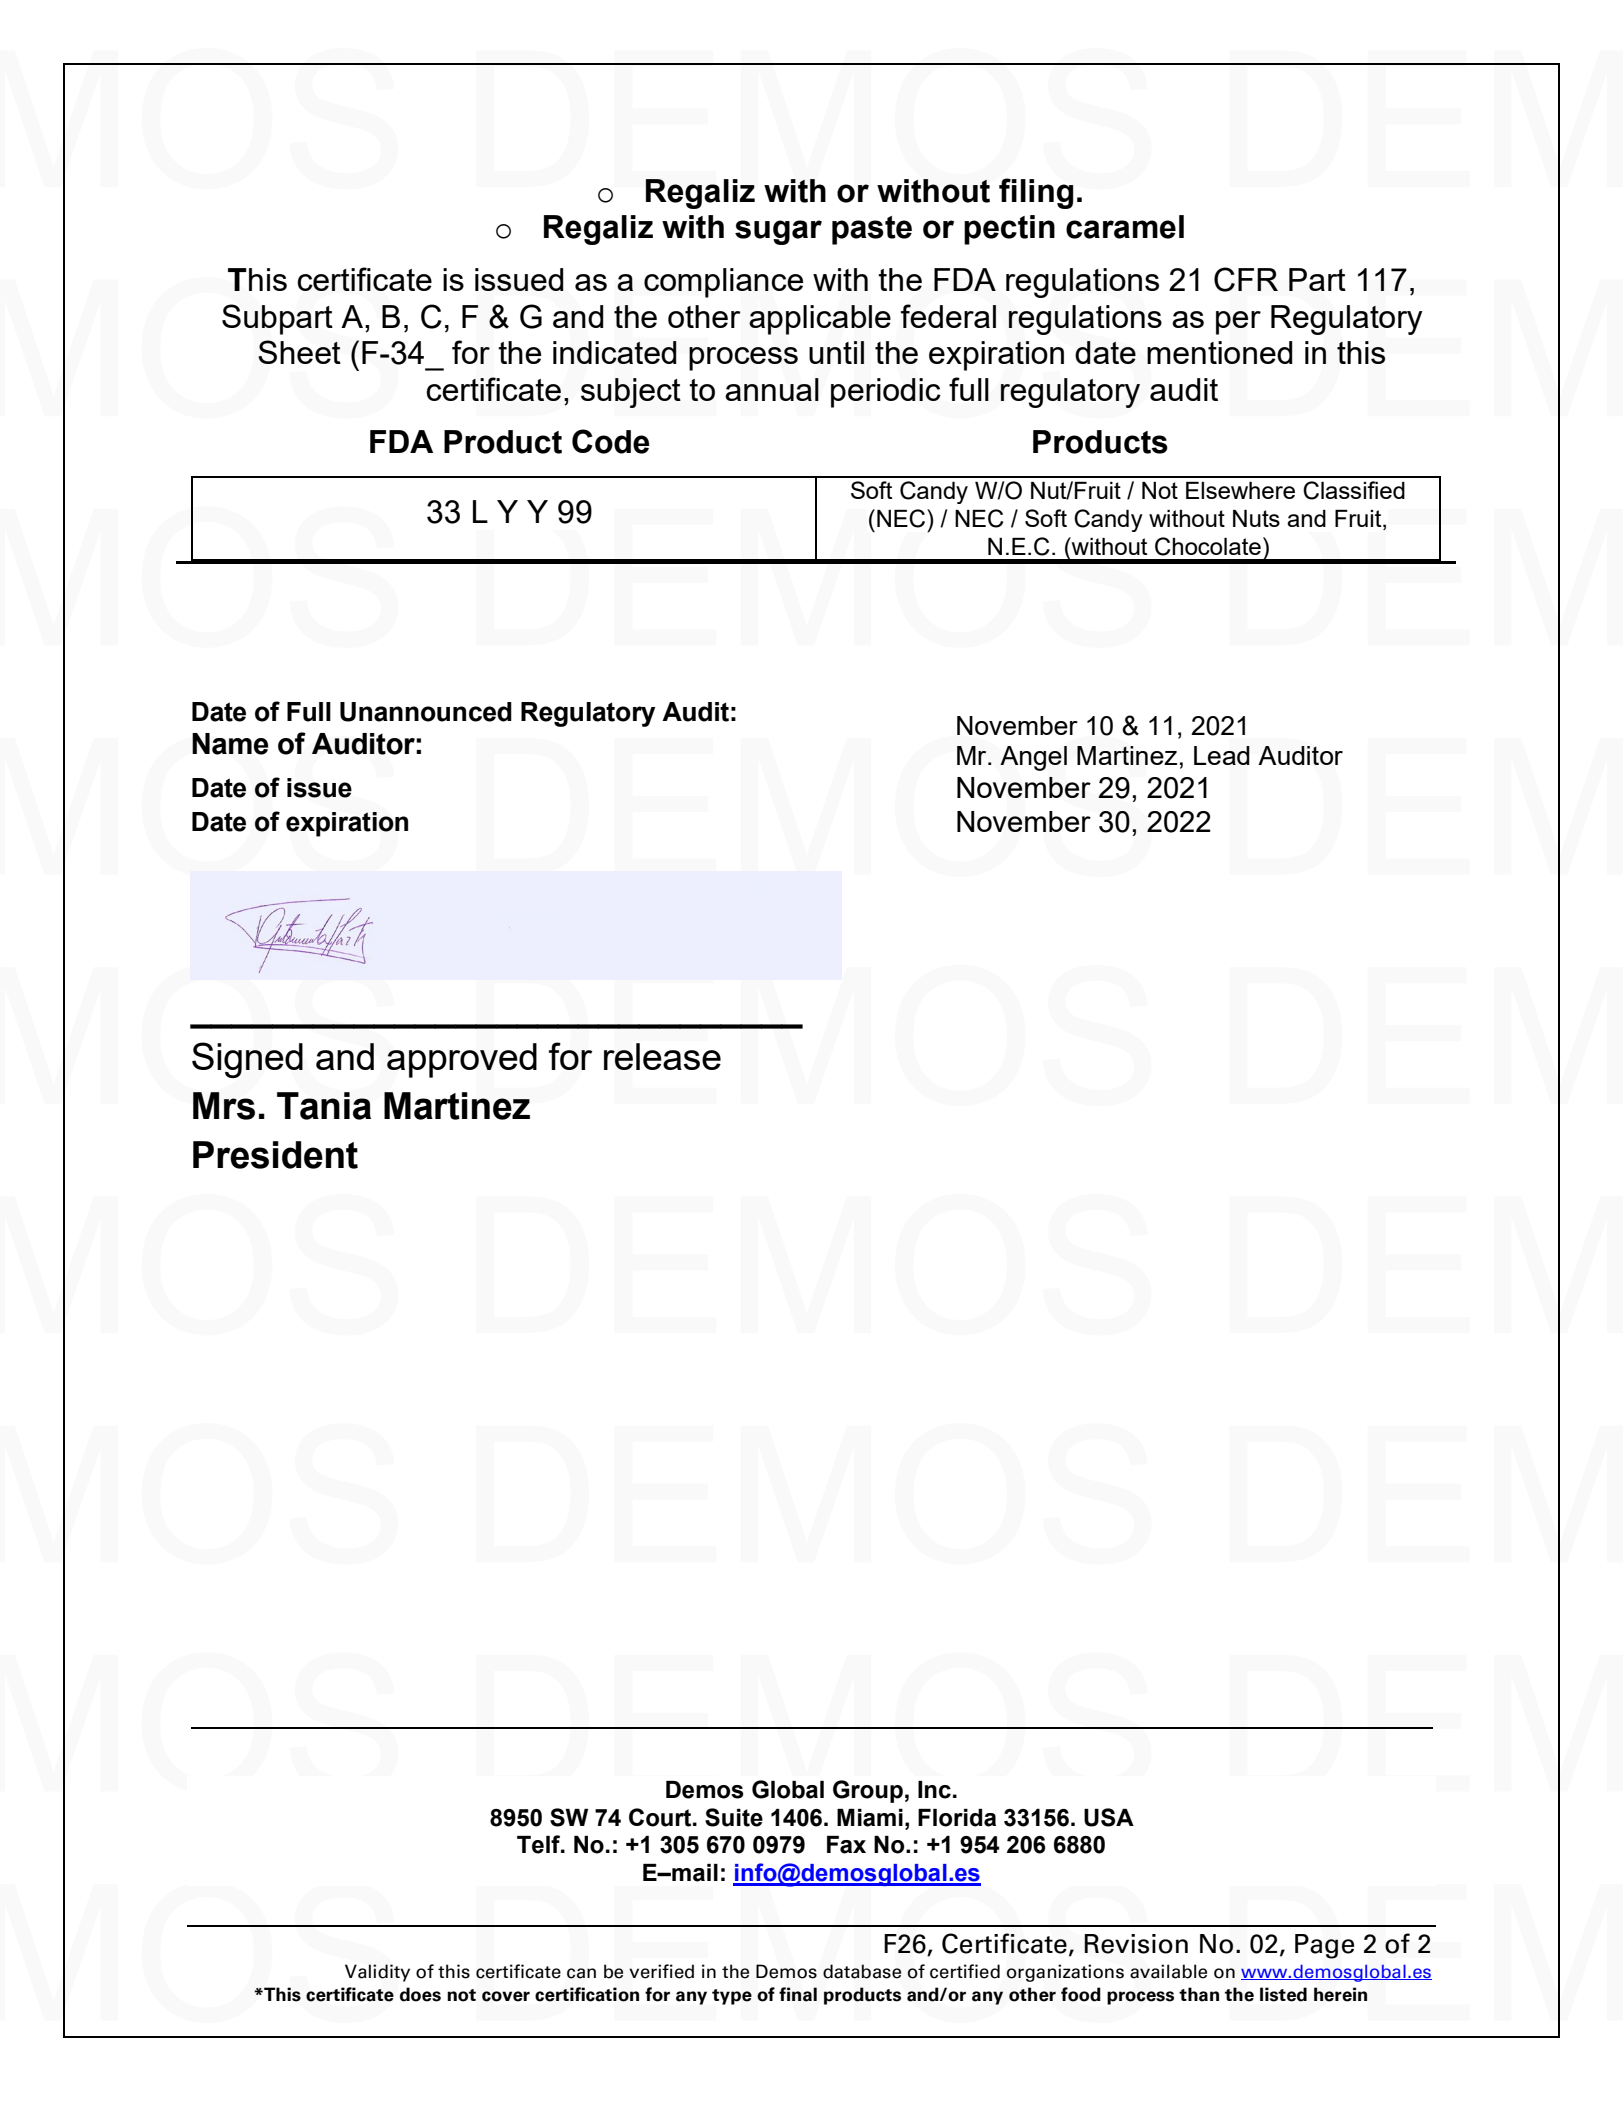  I want to click on Sheet, so click(299, 352).
